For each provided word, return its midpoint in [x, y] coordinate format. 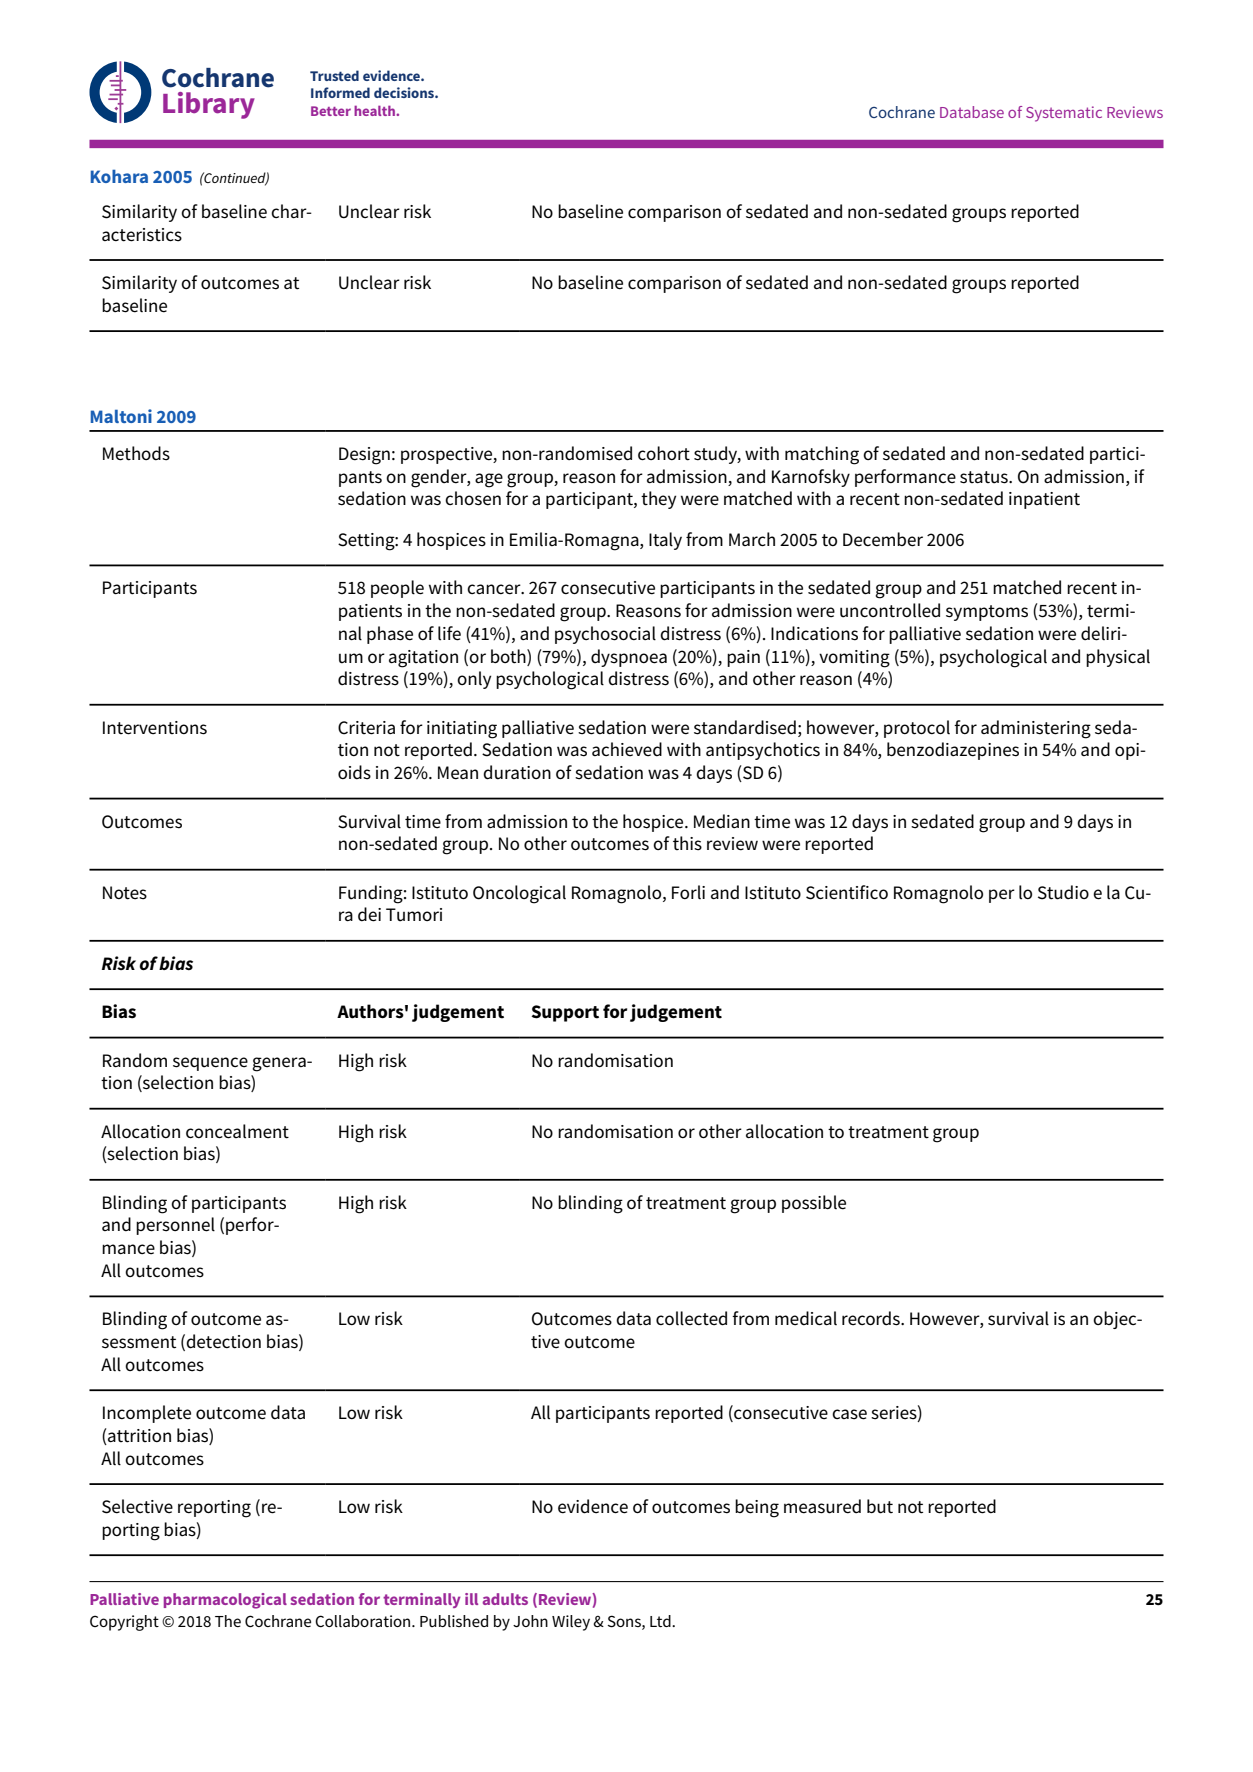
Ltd [661, 1621]
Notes [125, 893]
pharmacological [225, 1601]
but [880, 1506]
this [687, 843]
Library [209, 105]
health [375, 110]
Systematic [1064, 114]
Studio [1063, 892]
